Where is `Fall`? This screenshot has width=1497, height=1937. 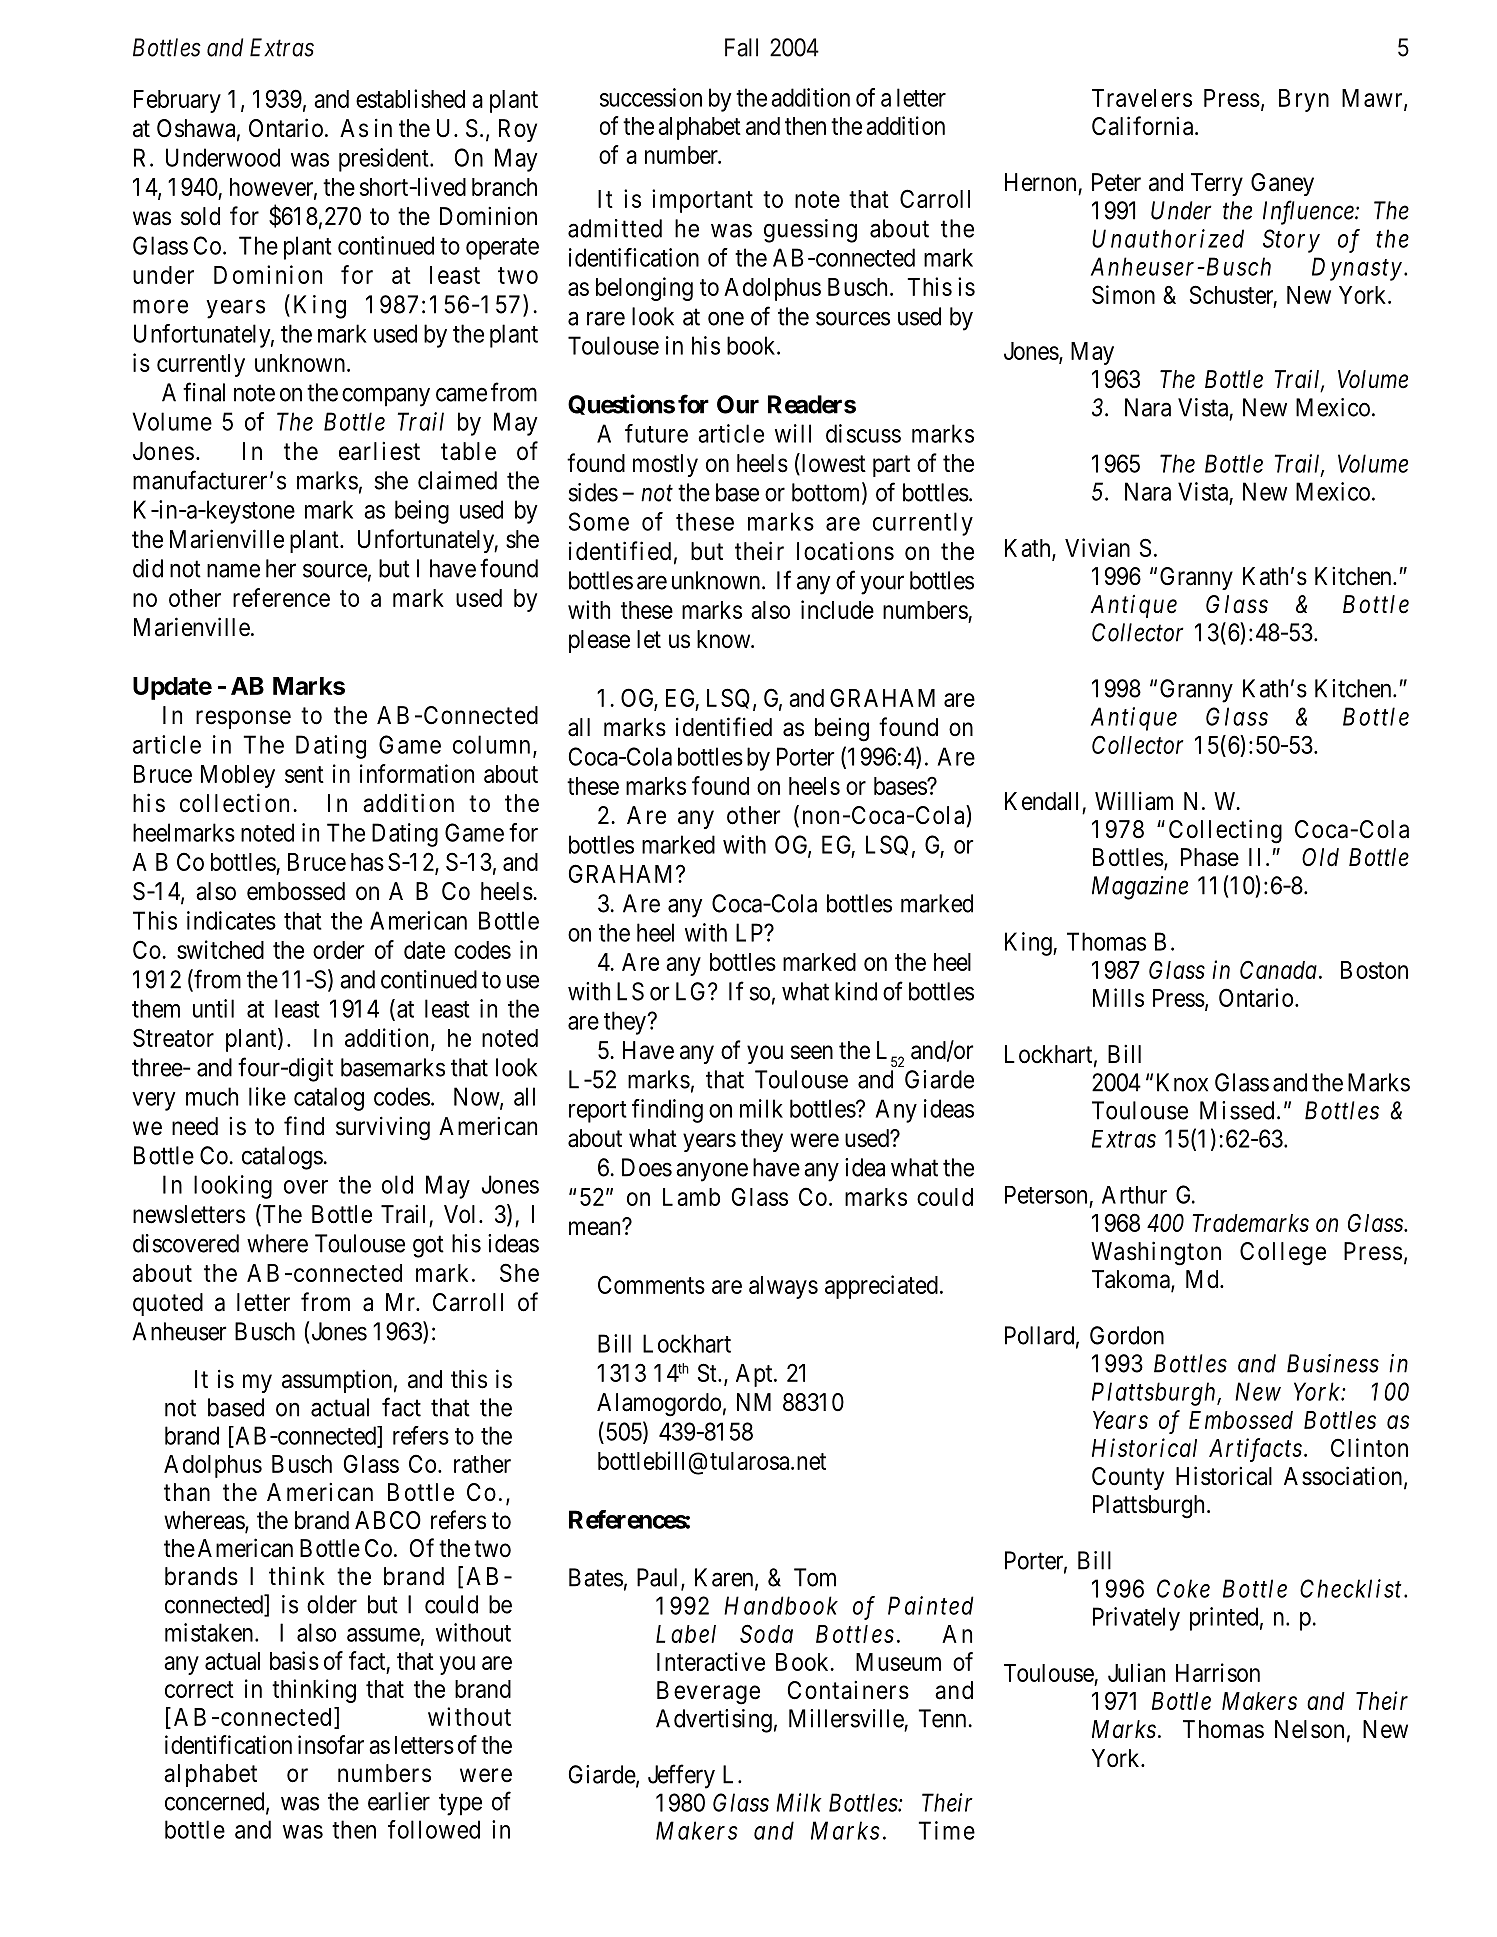
Fall is located at coordinates (741, 47).
